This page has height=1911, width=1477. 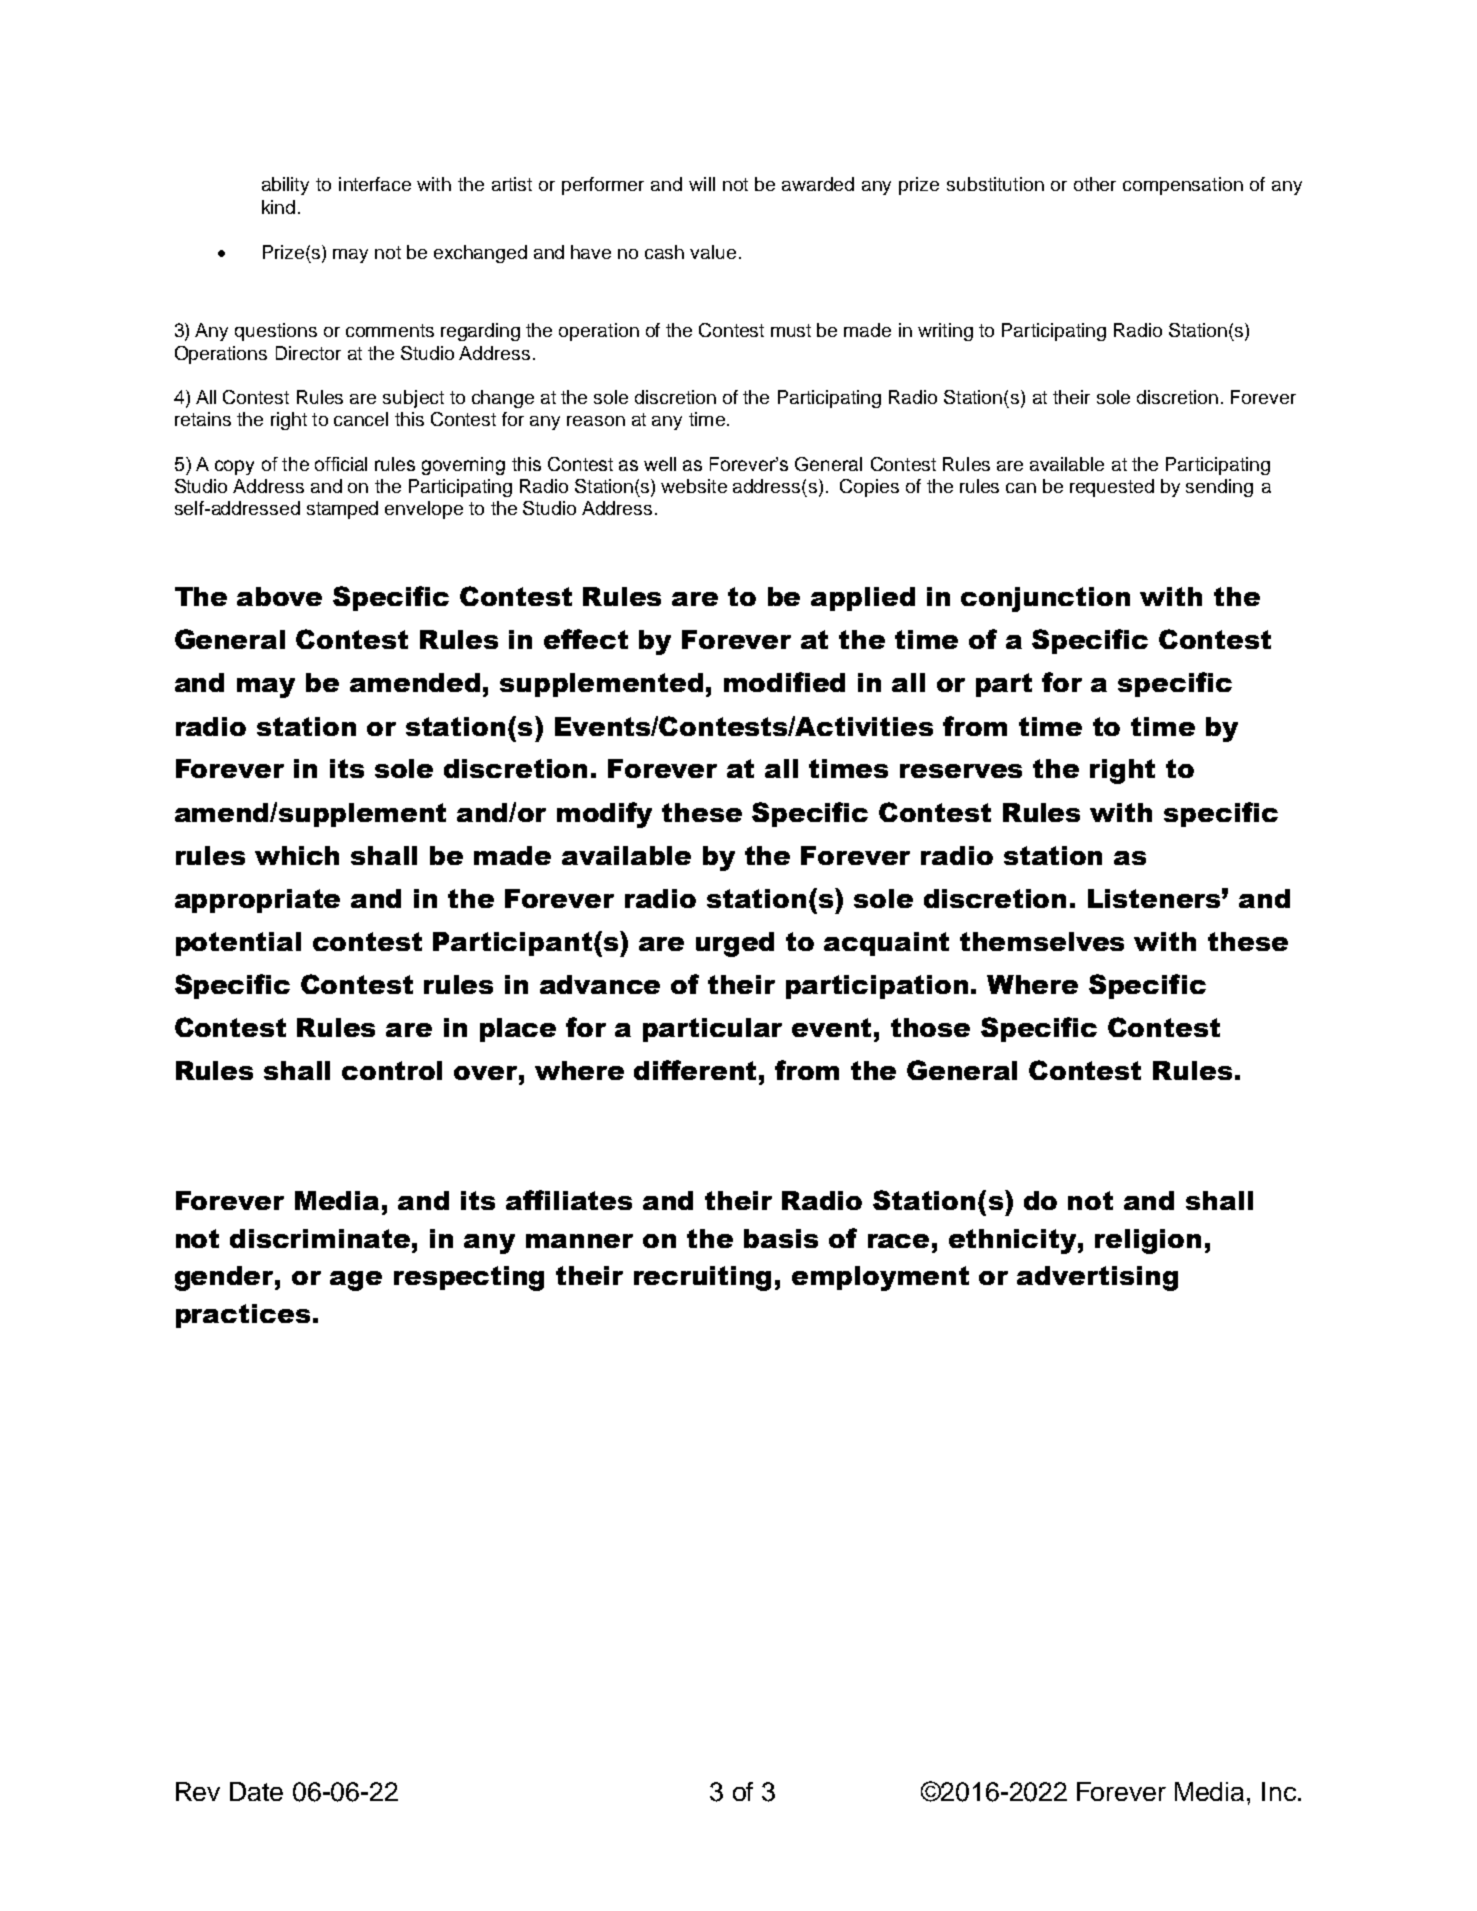 I want to click on value, so click(x=713, y=252).
